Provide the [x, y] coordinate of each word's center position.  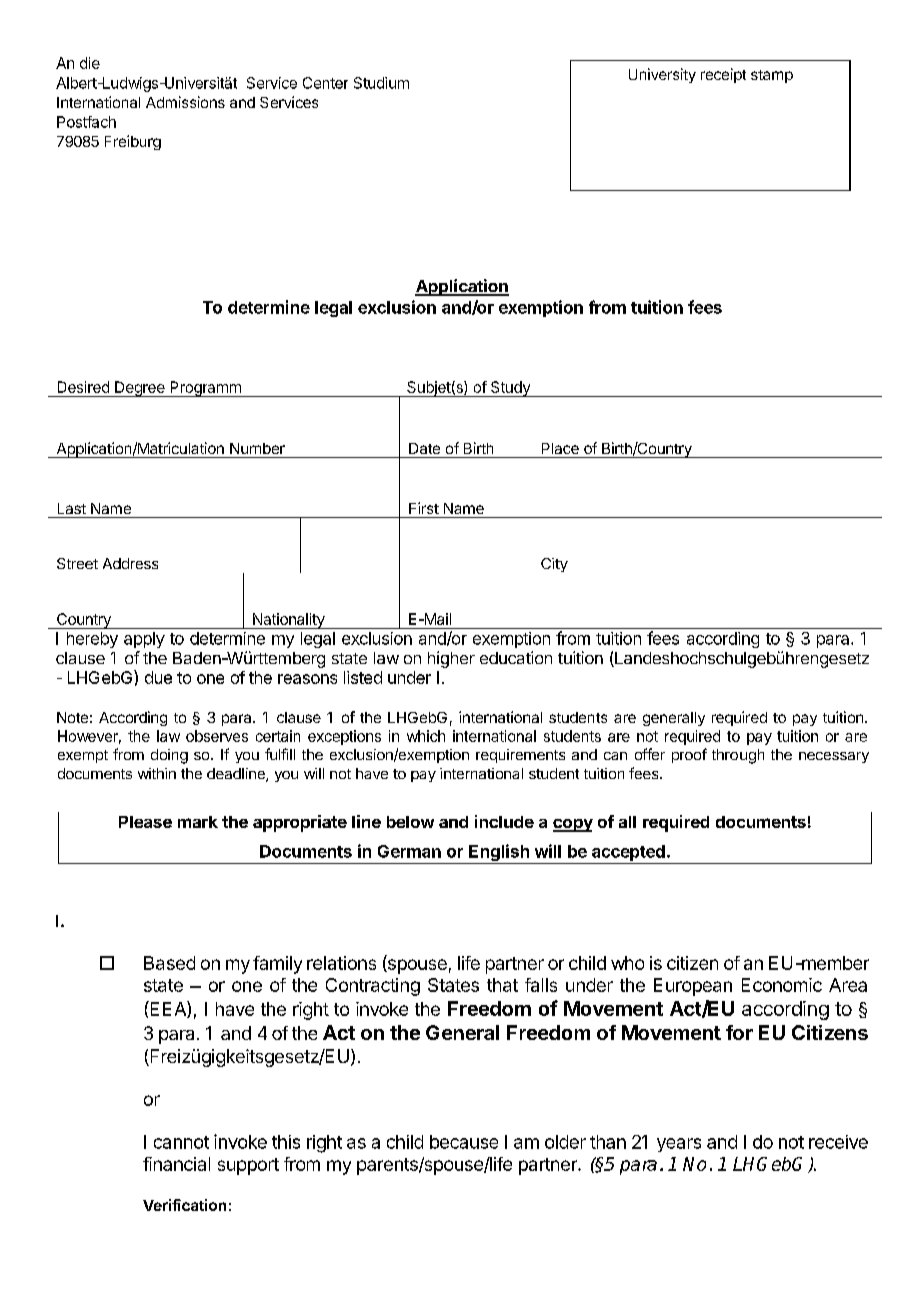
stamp [772, 76]
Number [257, 448]
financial [176, 1164]
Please [145, 822]
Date [424, 448]
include [504, 821]
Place [560, 448]
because [464, 1142]
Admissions [185, 102]
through [738, 756]
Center [325, 83]
